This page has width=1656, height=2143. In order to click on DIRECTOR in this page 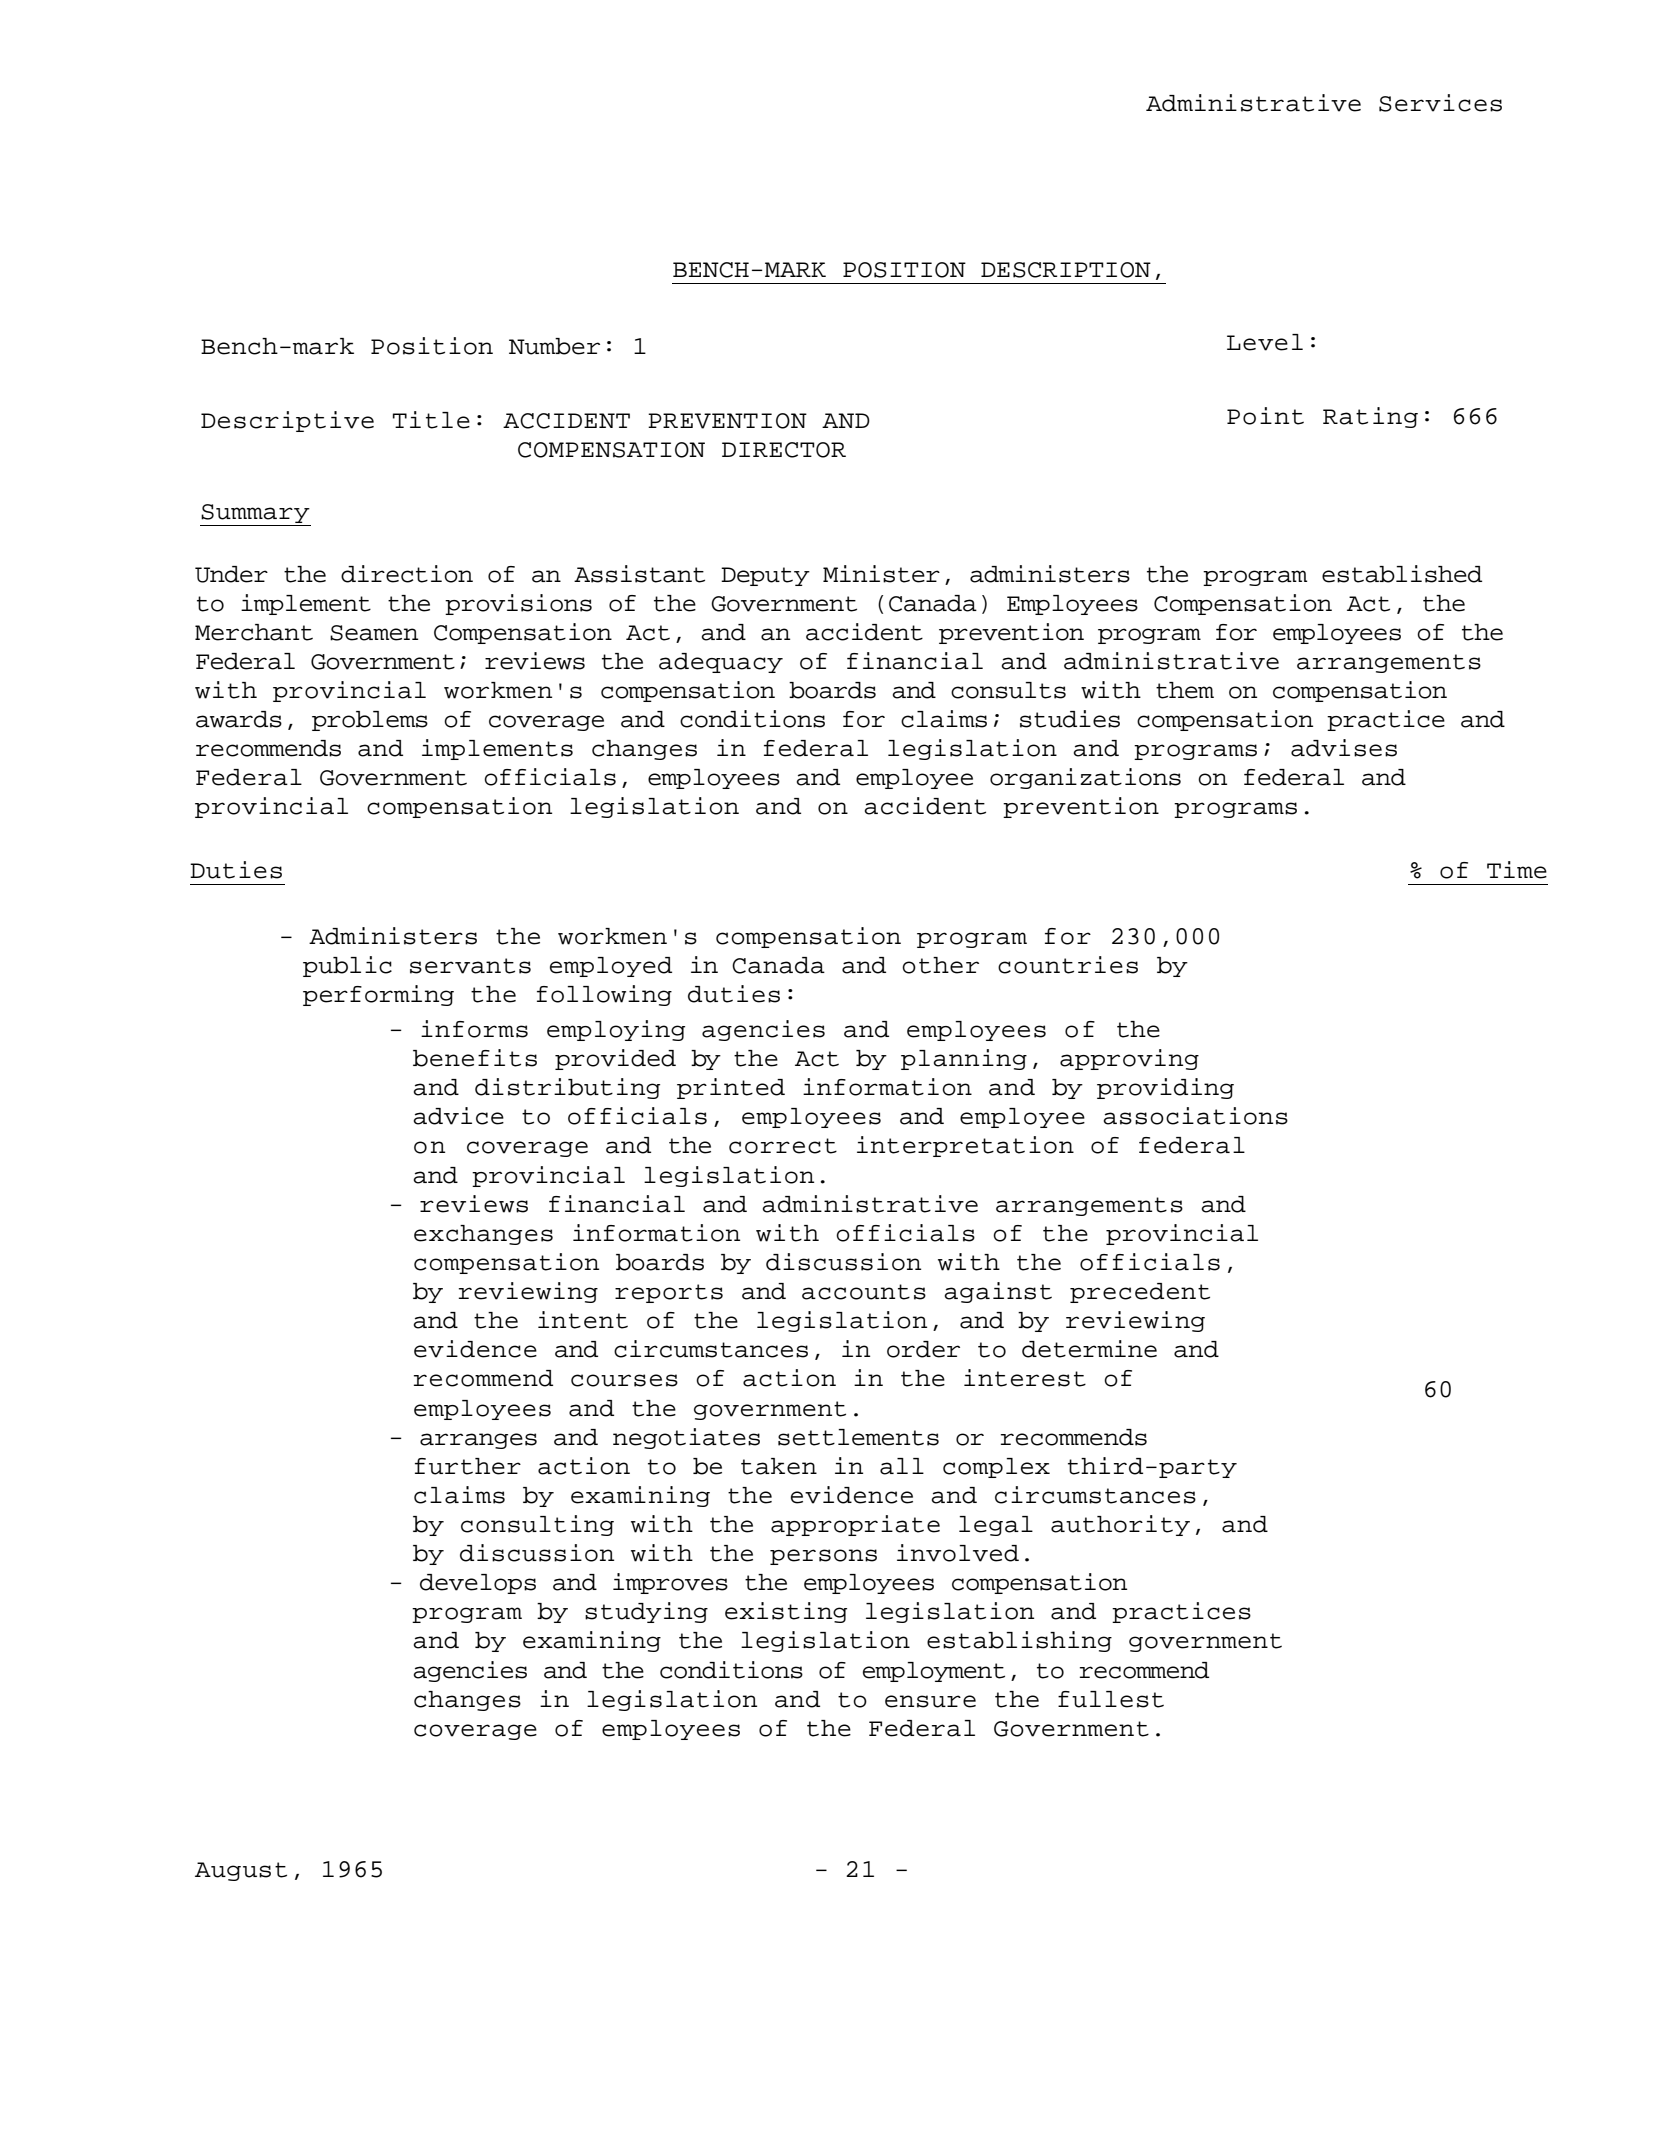, I will do `click(784, 450)`.
